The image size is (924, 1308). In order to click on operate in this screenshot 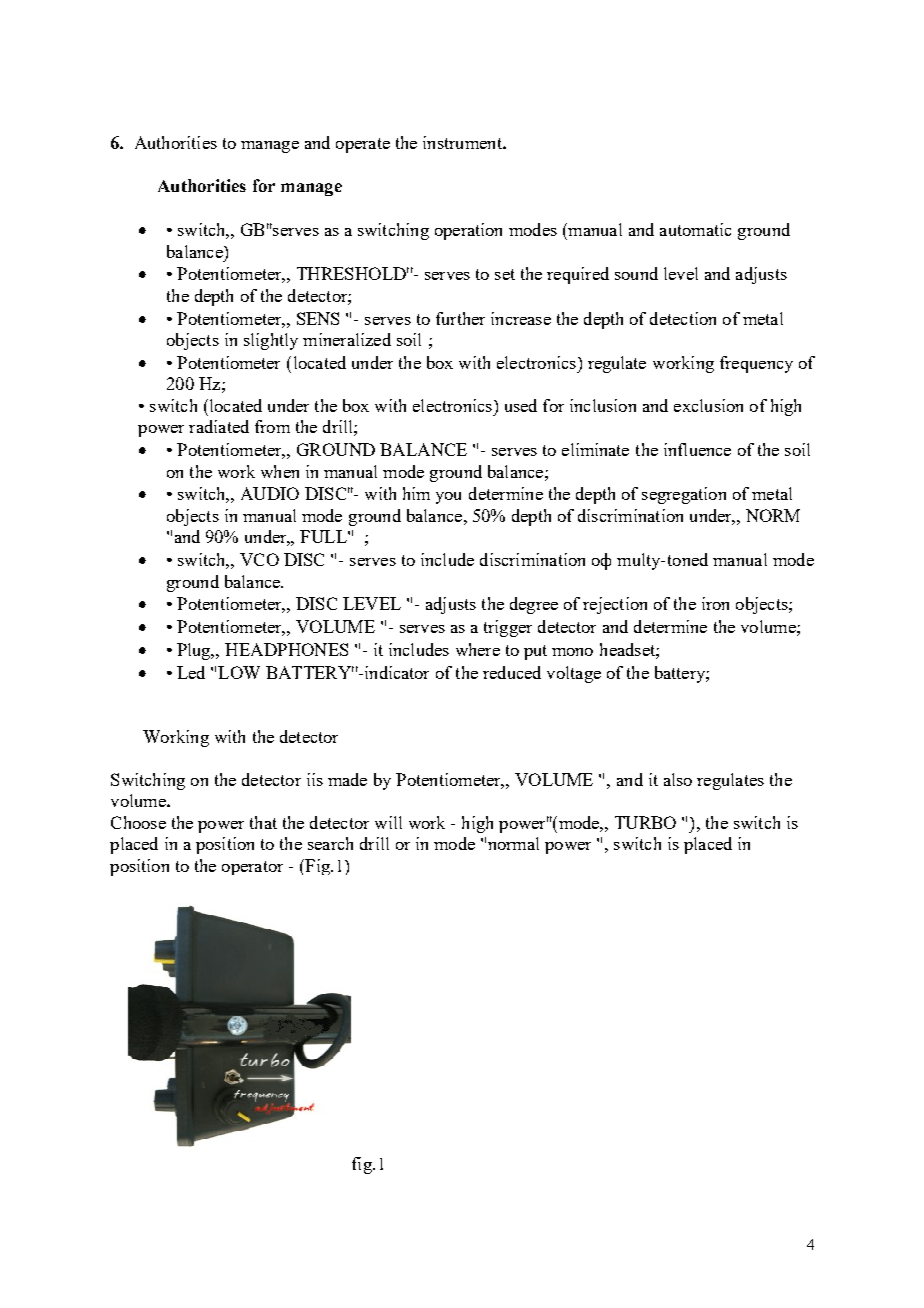, I will do `click(363, 145)`.
